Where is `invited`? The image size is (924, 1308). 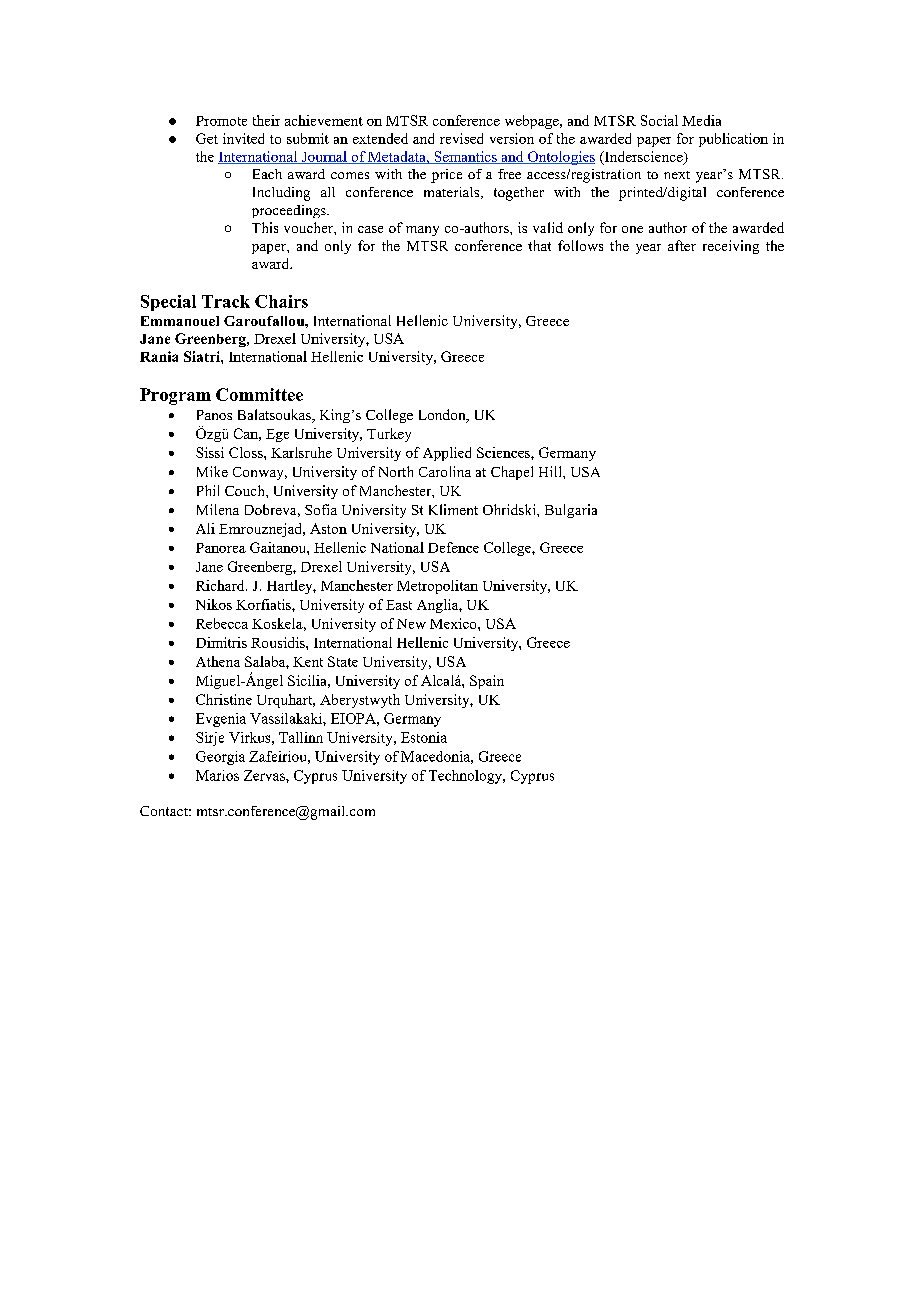 invited is located at coordinates (243, 138).
